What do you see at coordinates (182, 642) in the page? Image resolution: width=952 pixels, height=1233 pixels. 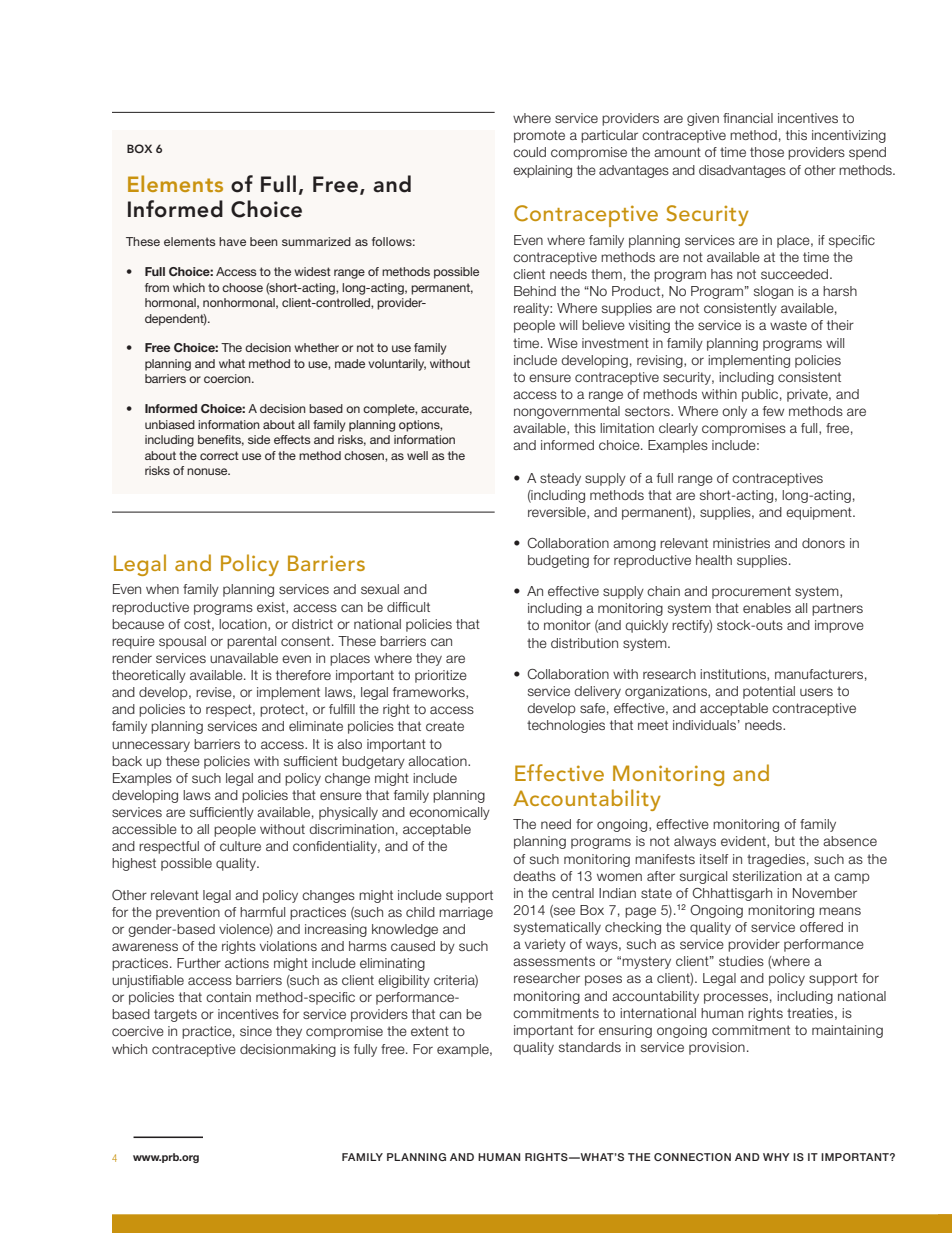 I see `spousal` at bounding box center [182, 642].
